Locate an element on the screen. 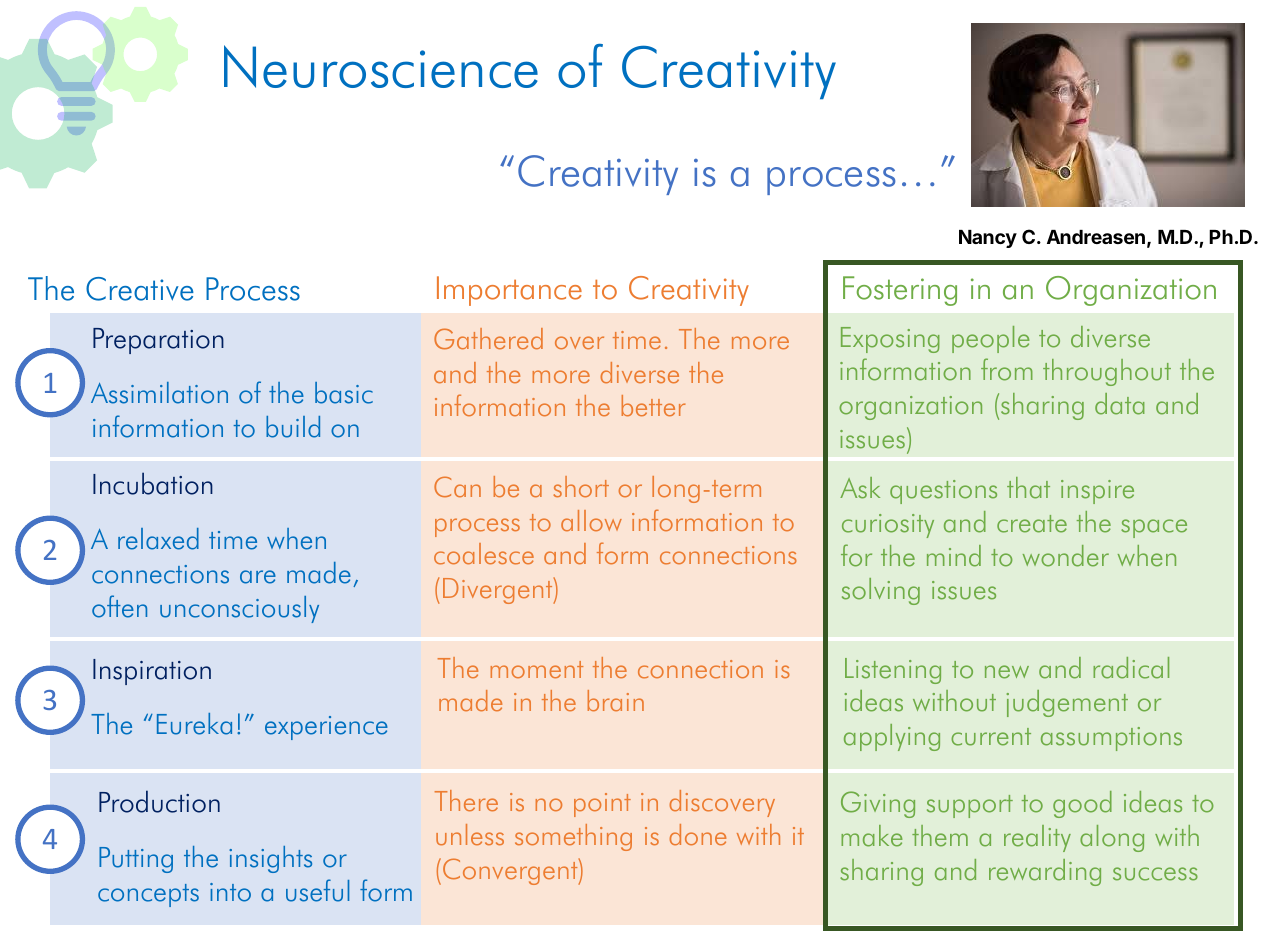  Neuroscience is located at coordinates (381, 66).
